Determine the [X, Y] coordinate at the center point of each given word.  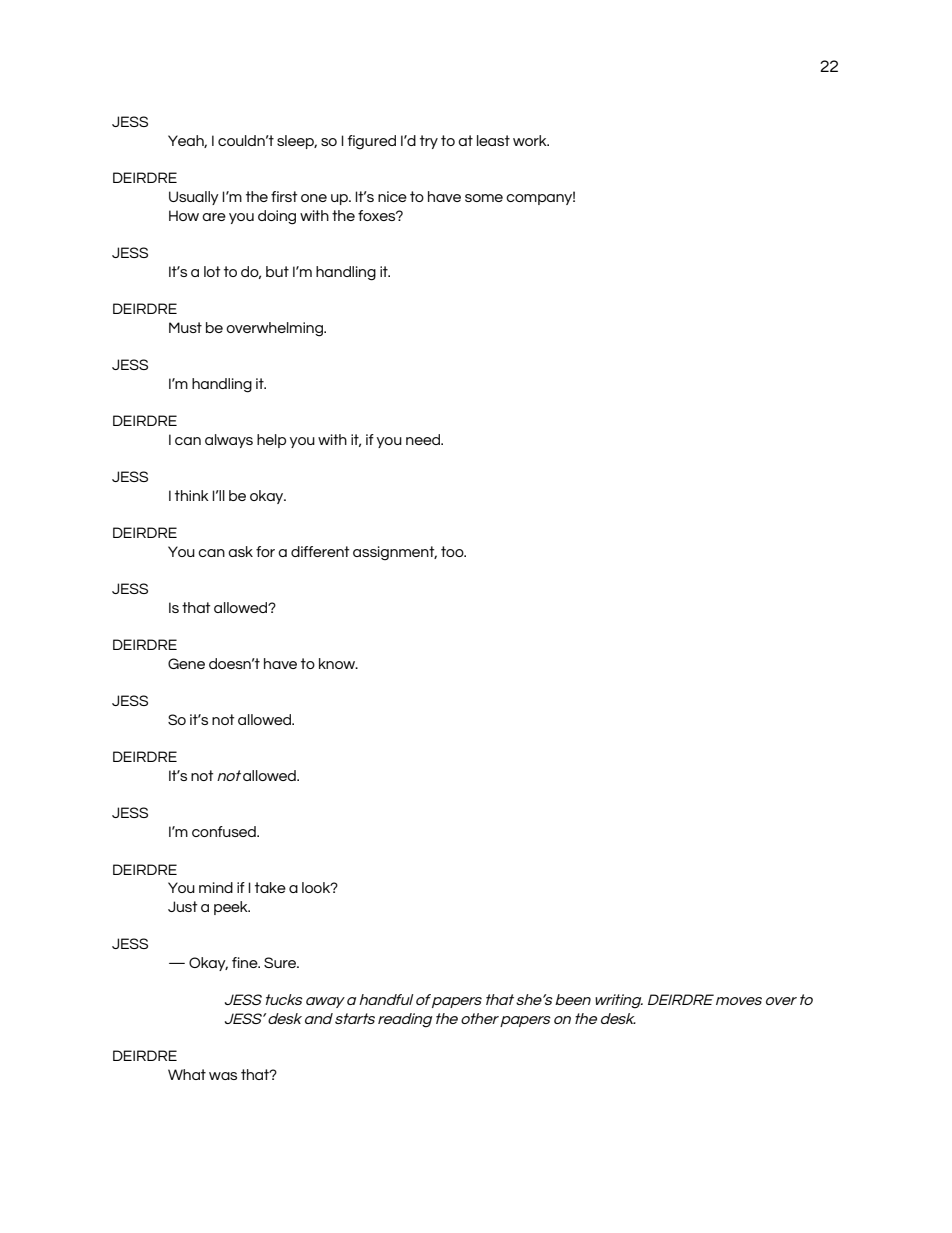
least [493, 140]
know [338, 663]
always [229, 441]
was [223, 1076]
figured [372, 142]
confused [225, 831]
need [424, 439]
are [214, 217]
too [453, 551]
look [317, 887]
